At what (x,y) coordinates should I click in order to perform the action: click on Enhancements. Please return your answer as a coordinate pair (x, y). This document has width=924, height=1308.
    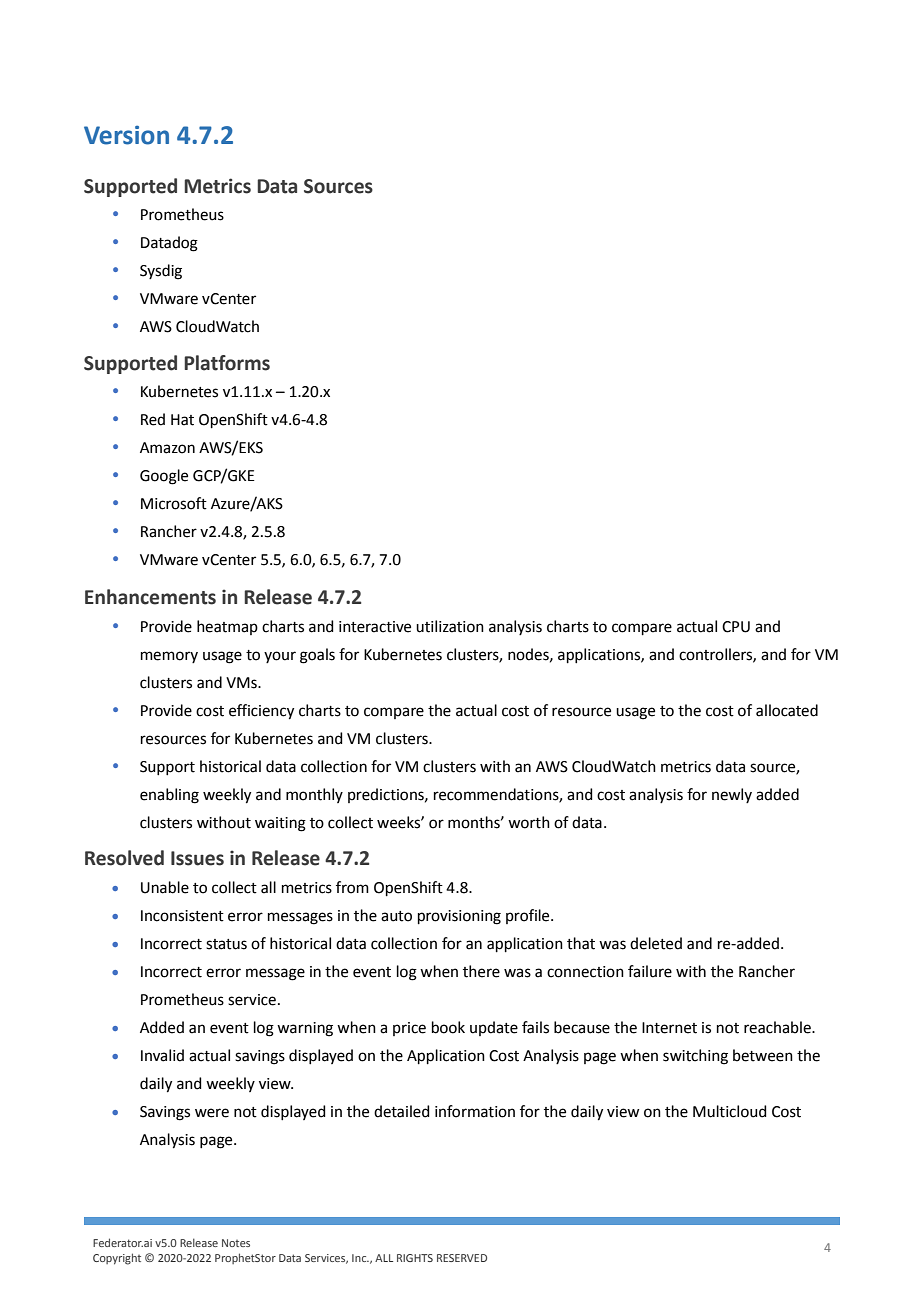
    Looking at the image, I should click on (150, 597).
